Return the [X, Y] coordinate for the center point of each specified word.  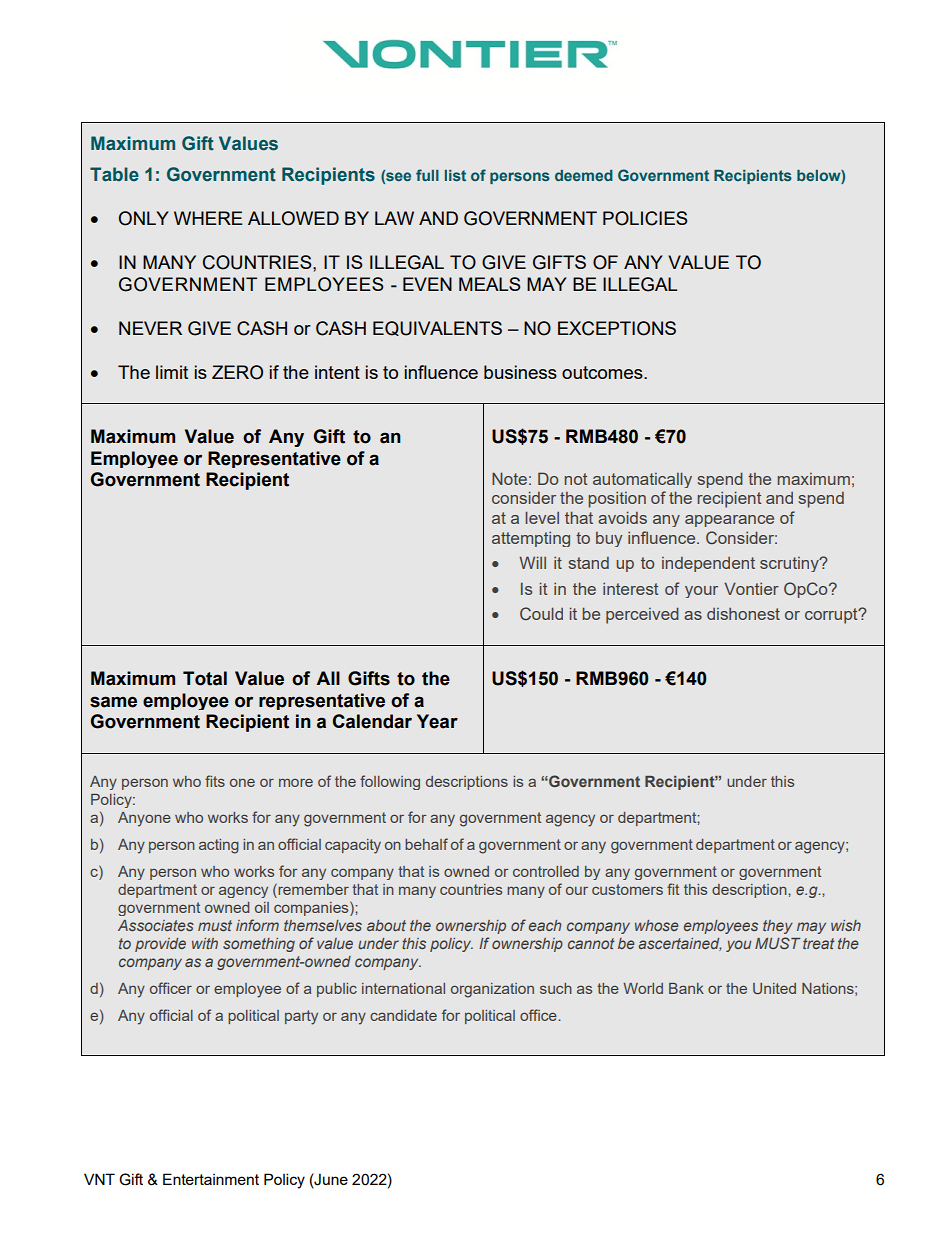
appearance [729, 521]
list [455, 175]
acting [219, 846]
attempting [531, 539]
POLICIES [645, 218]
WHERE [208, 218]
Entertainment [211, 1179]
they [778, 927]
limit [172, 372]
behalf [426, 844]
